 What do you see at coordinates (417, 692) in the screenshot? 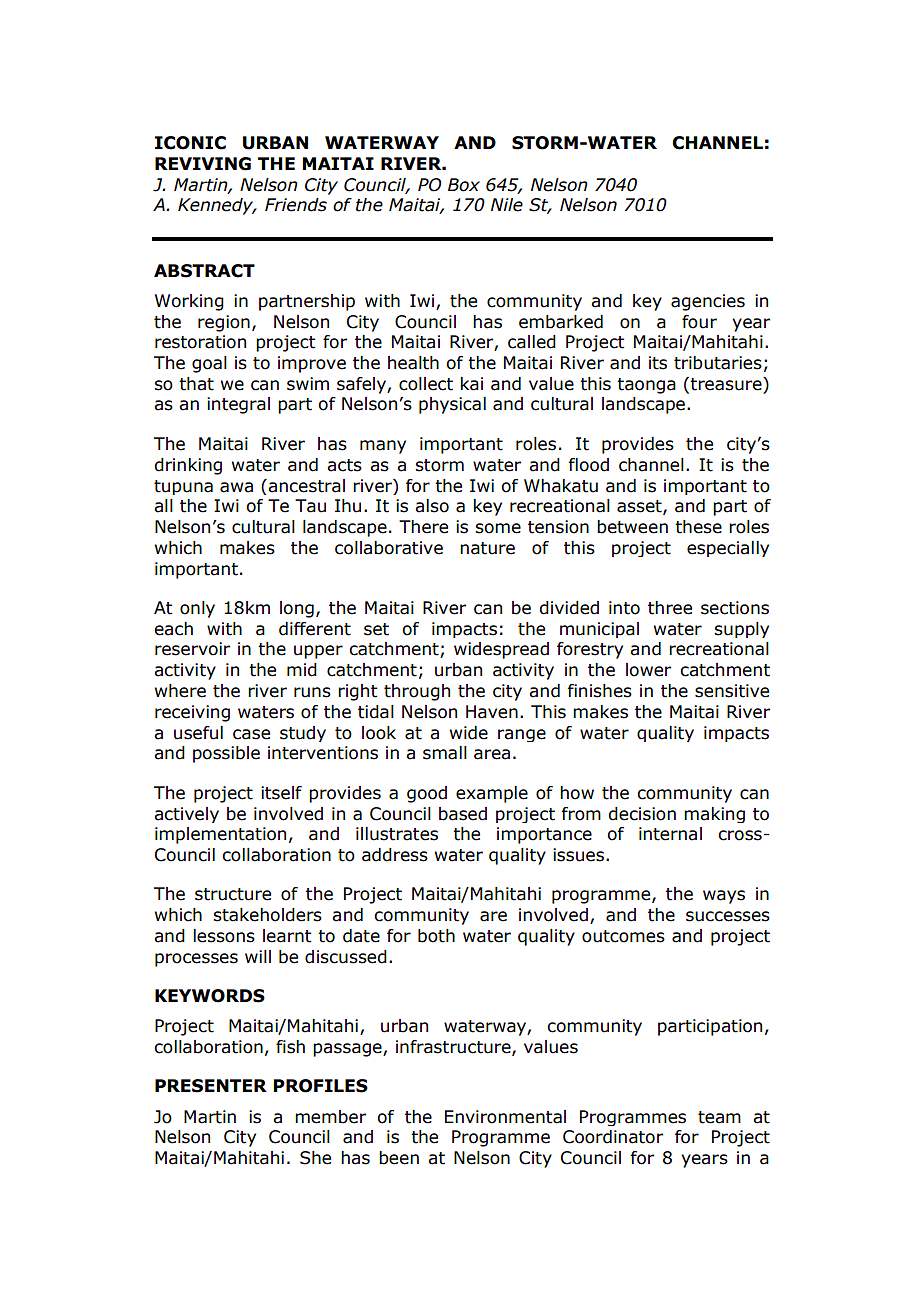
I see `through` at bounding box center [417, 692].
